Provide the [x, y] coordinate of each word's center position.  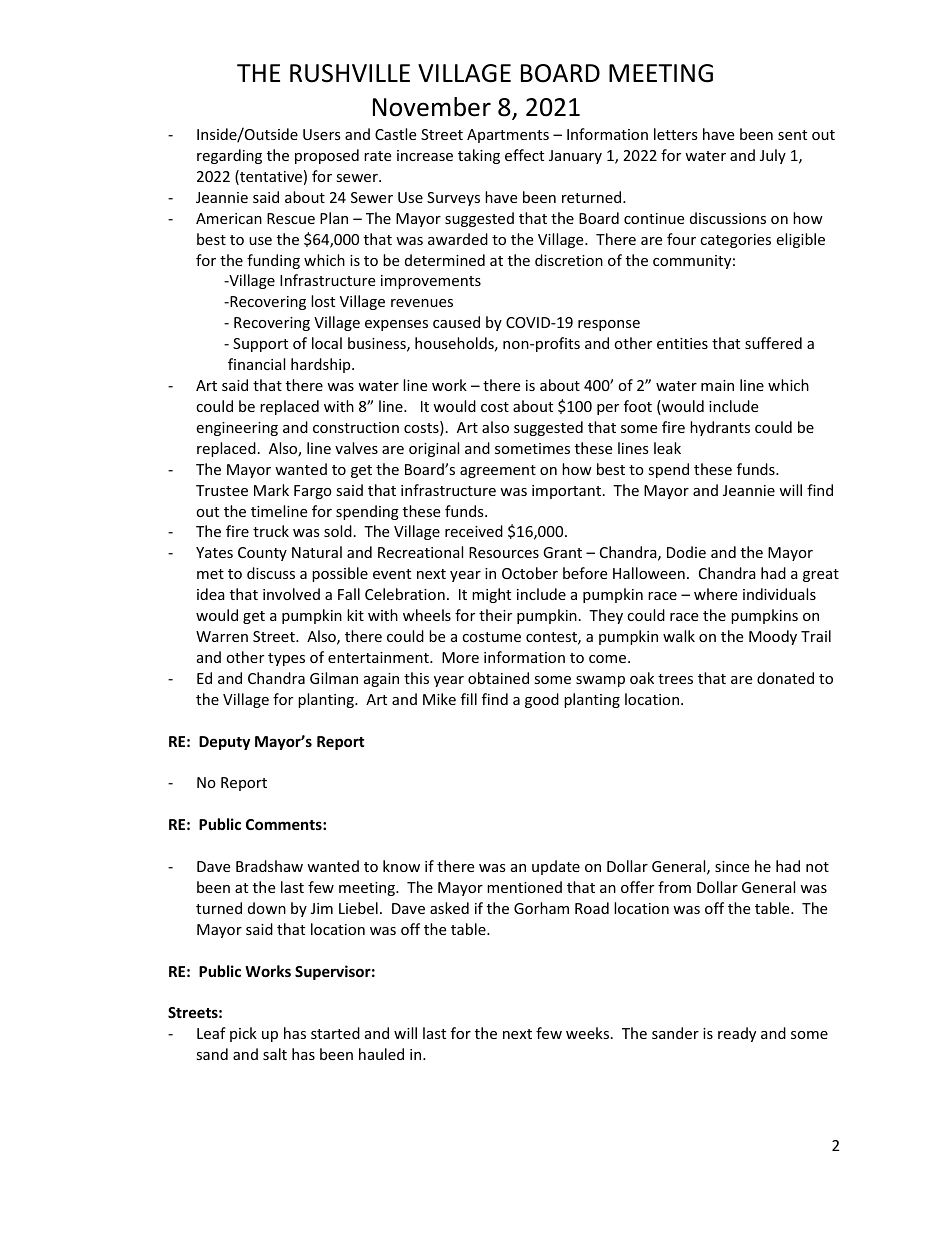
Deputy [224, 743]
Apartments [508, 136]
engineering [237, 429]
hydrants [720, 428]
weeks [589, 1033]
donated [785, 678]
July [773, 156]
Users [322, 134]
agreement [498, 471]
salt [275, 1054]
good [542, 700]
